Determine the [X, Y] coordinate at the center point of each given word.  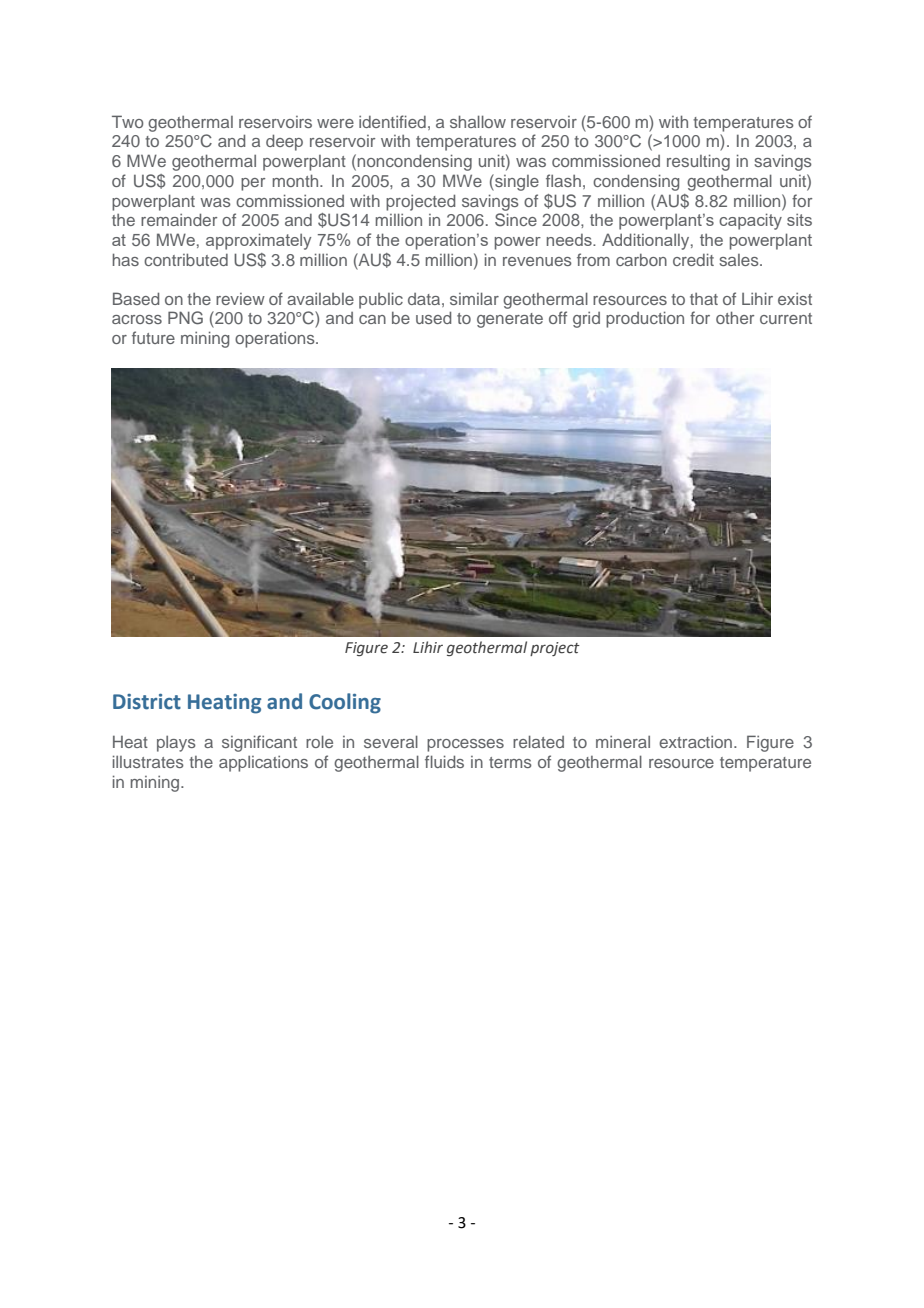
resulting [698, 162]
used [433, 317]
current [786, 318]
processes [465, 745]
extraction [697, 742]
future [153, 337]
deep [284, 142]
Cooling [345, 703]
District [147, 702]
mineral [623, 742]
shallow [478, 121]
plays [176, 744]
